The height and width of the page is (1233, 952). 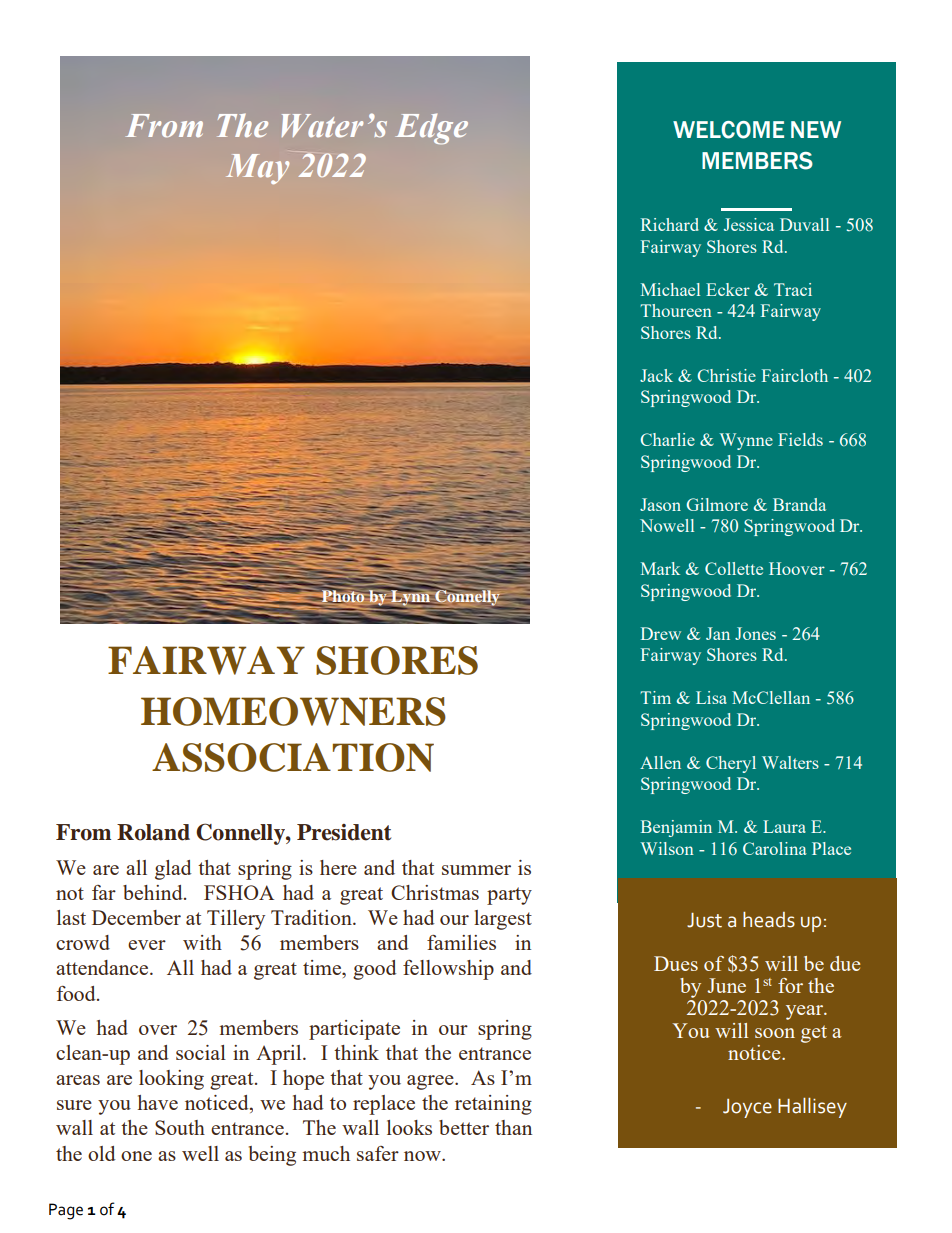 What do you see at coordinates (464, 1127) in the page?
I see `better` at bounding box center [464, 1127].
